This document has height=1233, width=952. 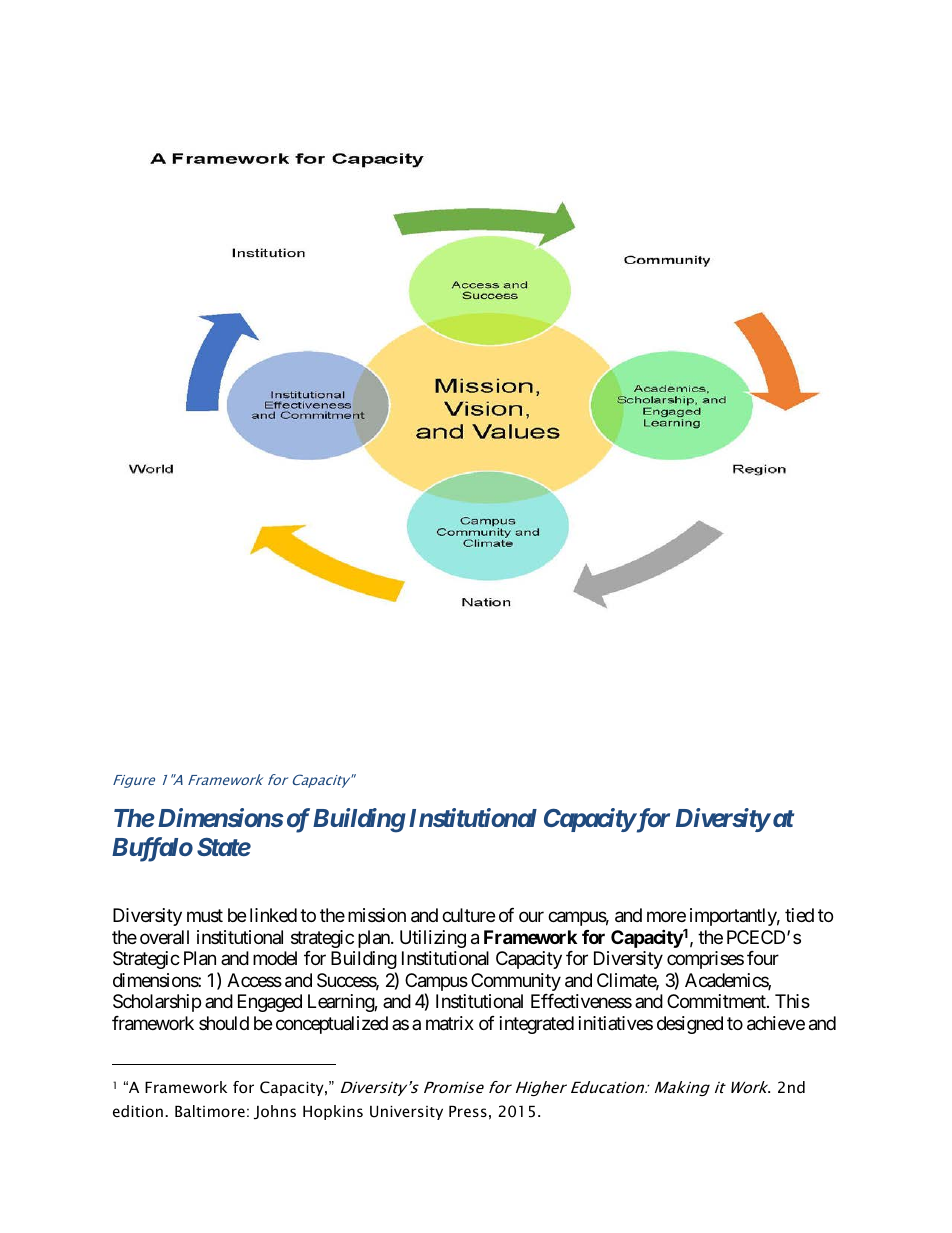 What do you see at coordinates (450, 1023) in the document?
I see `matrix` at bounding box center [450, 1023].
